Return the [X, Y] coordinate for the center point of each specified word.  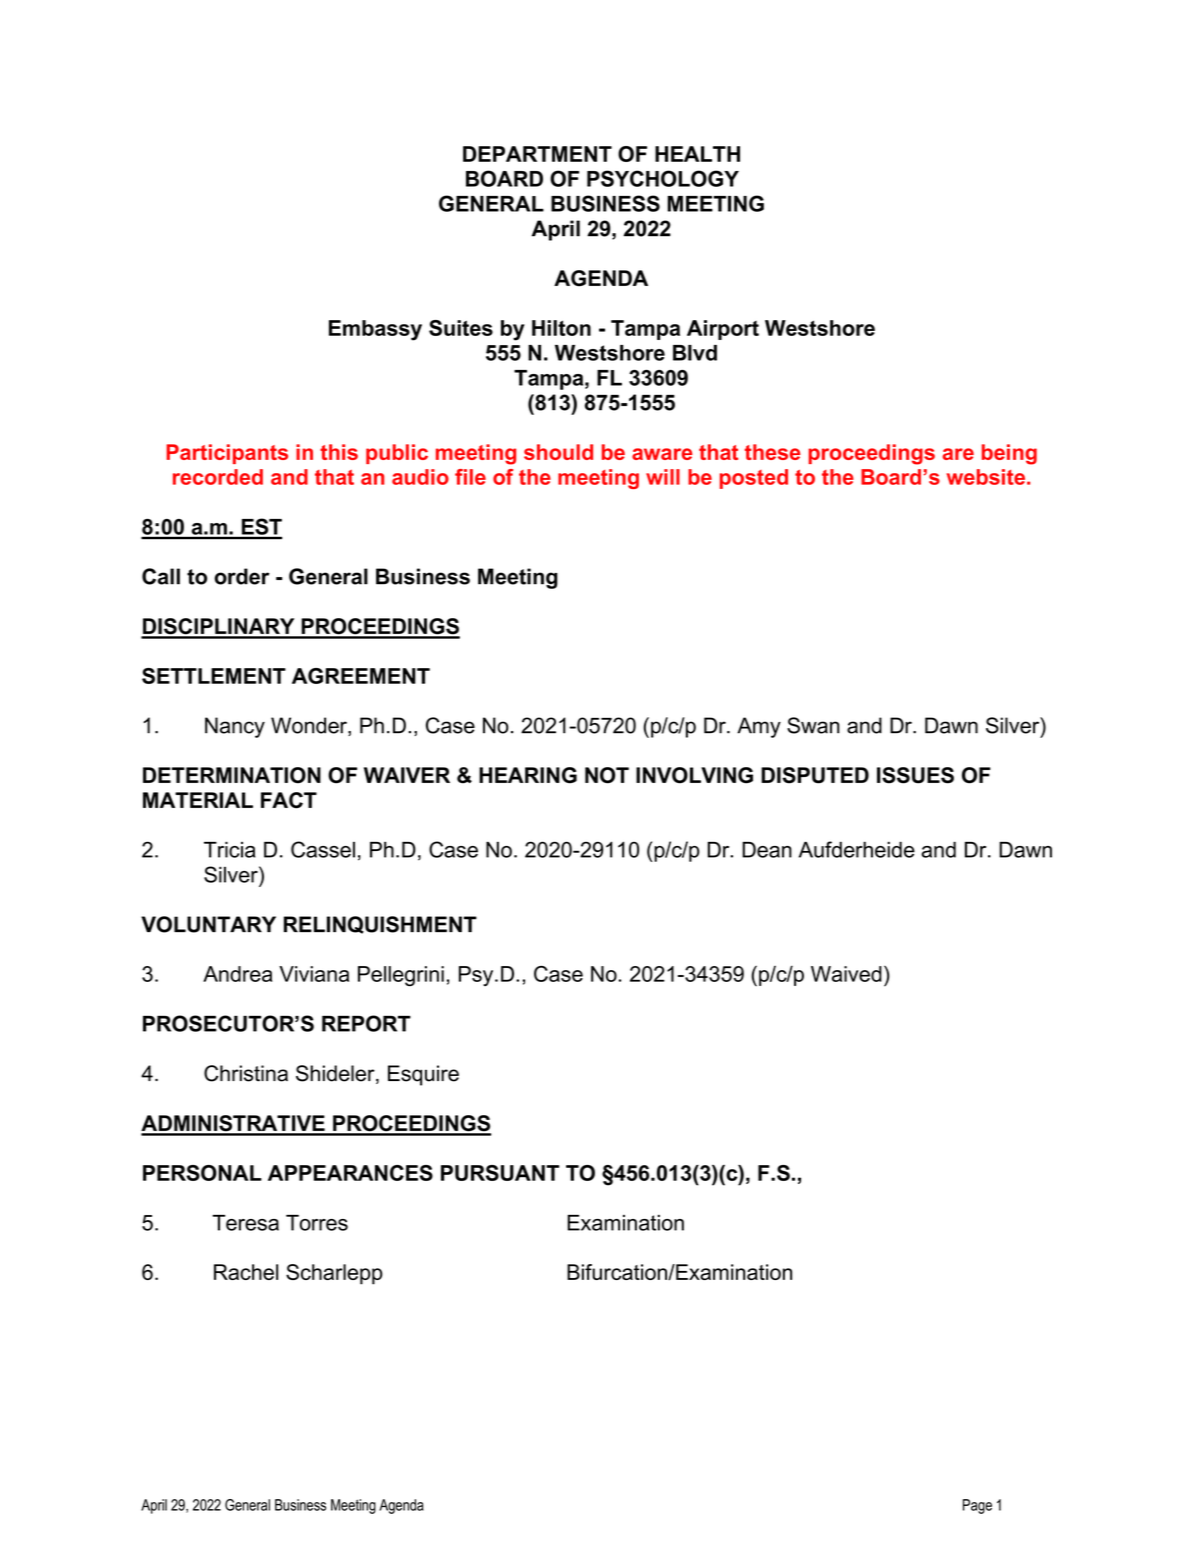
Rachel [246, 1272]
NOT [607, 775]
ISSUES [915, 775]
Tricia [229, 849]
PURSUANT [500, 1173]
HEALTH [697, 154]
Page [977, 1506]
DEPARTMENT [537, 154]
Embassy [375, 330]
